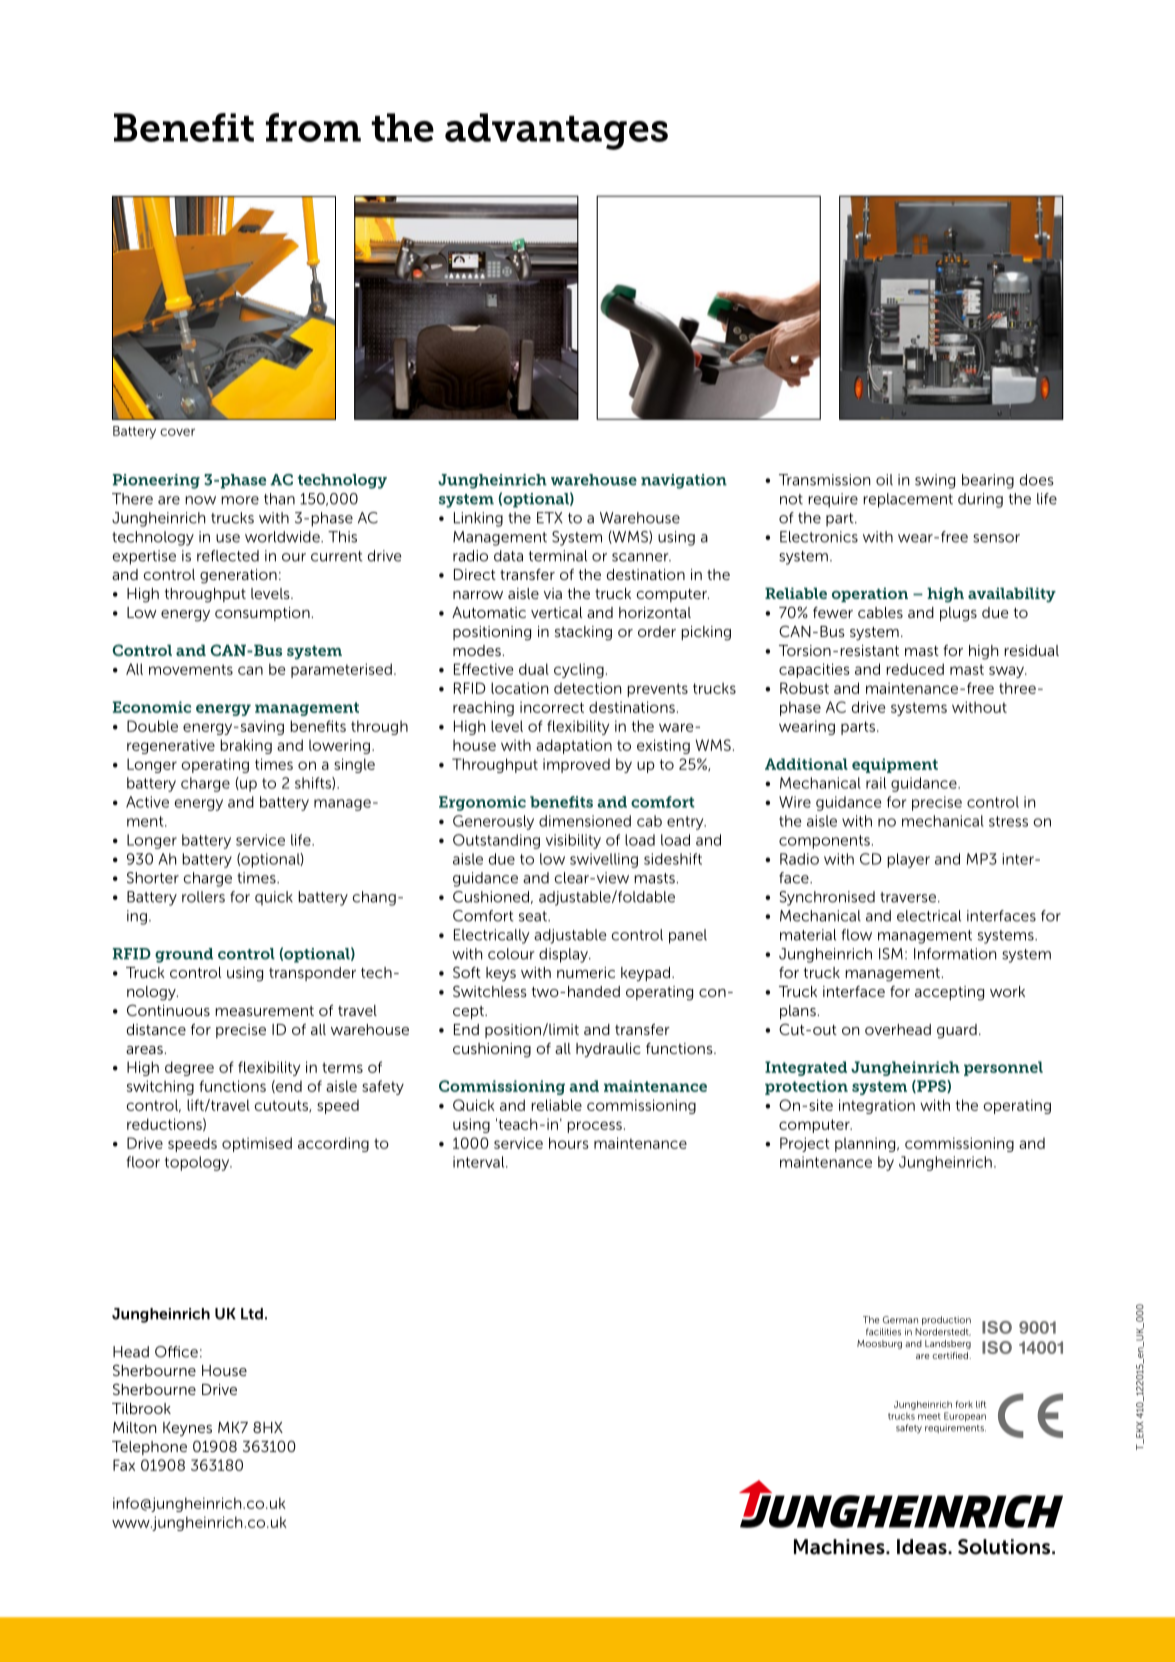 The width and height of the screenshot is (1175, 1662). What do you see at coordinates (883, 1332) in the screenshot?
I see `facilities` at bounding box center [883, 1332].
